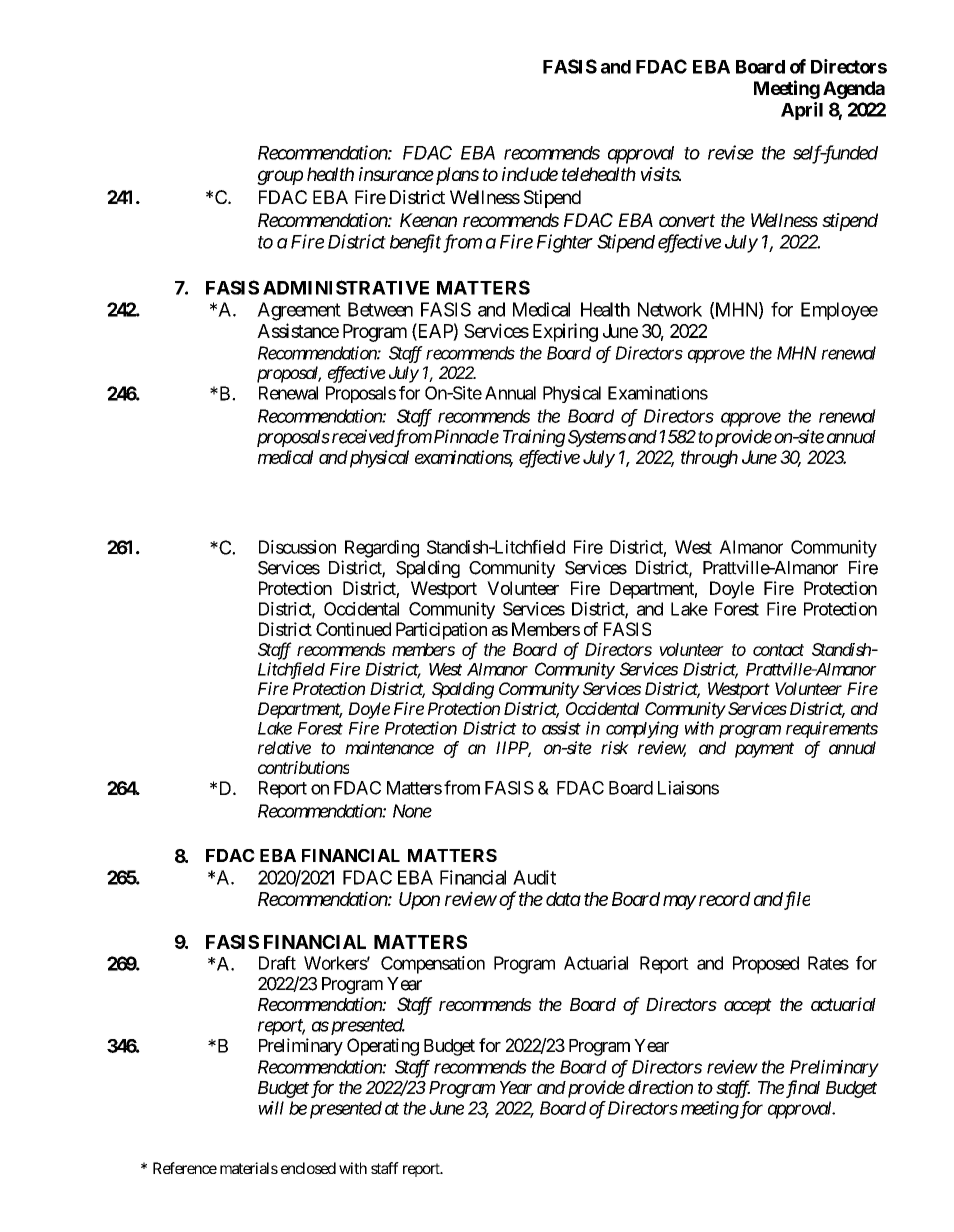 Image resolution: width=954 pixels, height=1232 pixels. Describe the element at coordinates (563, 899) in the document. I see `data` at that location.
